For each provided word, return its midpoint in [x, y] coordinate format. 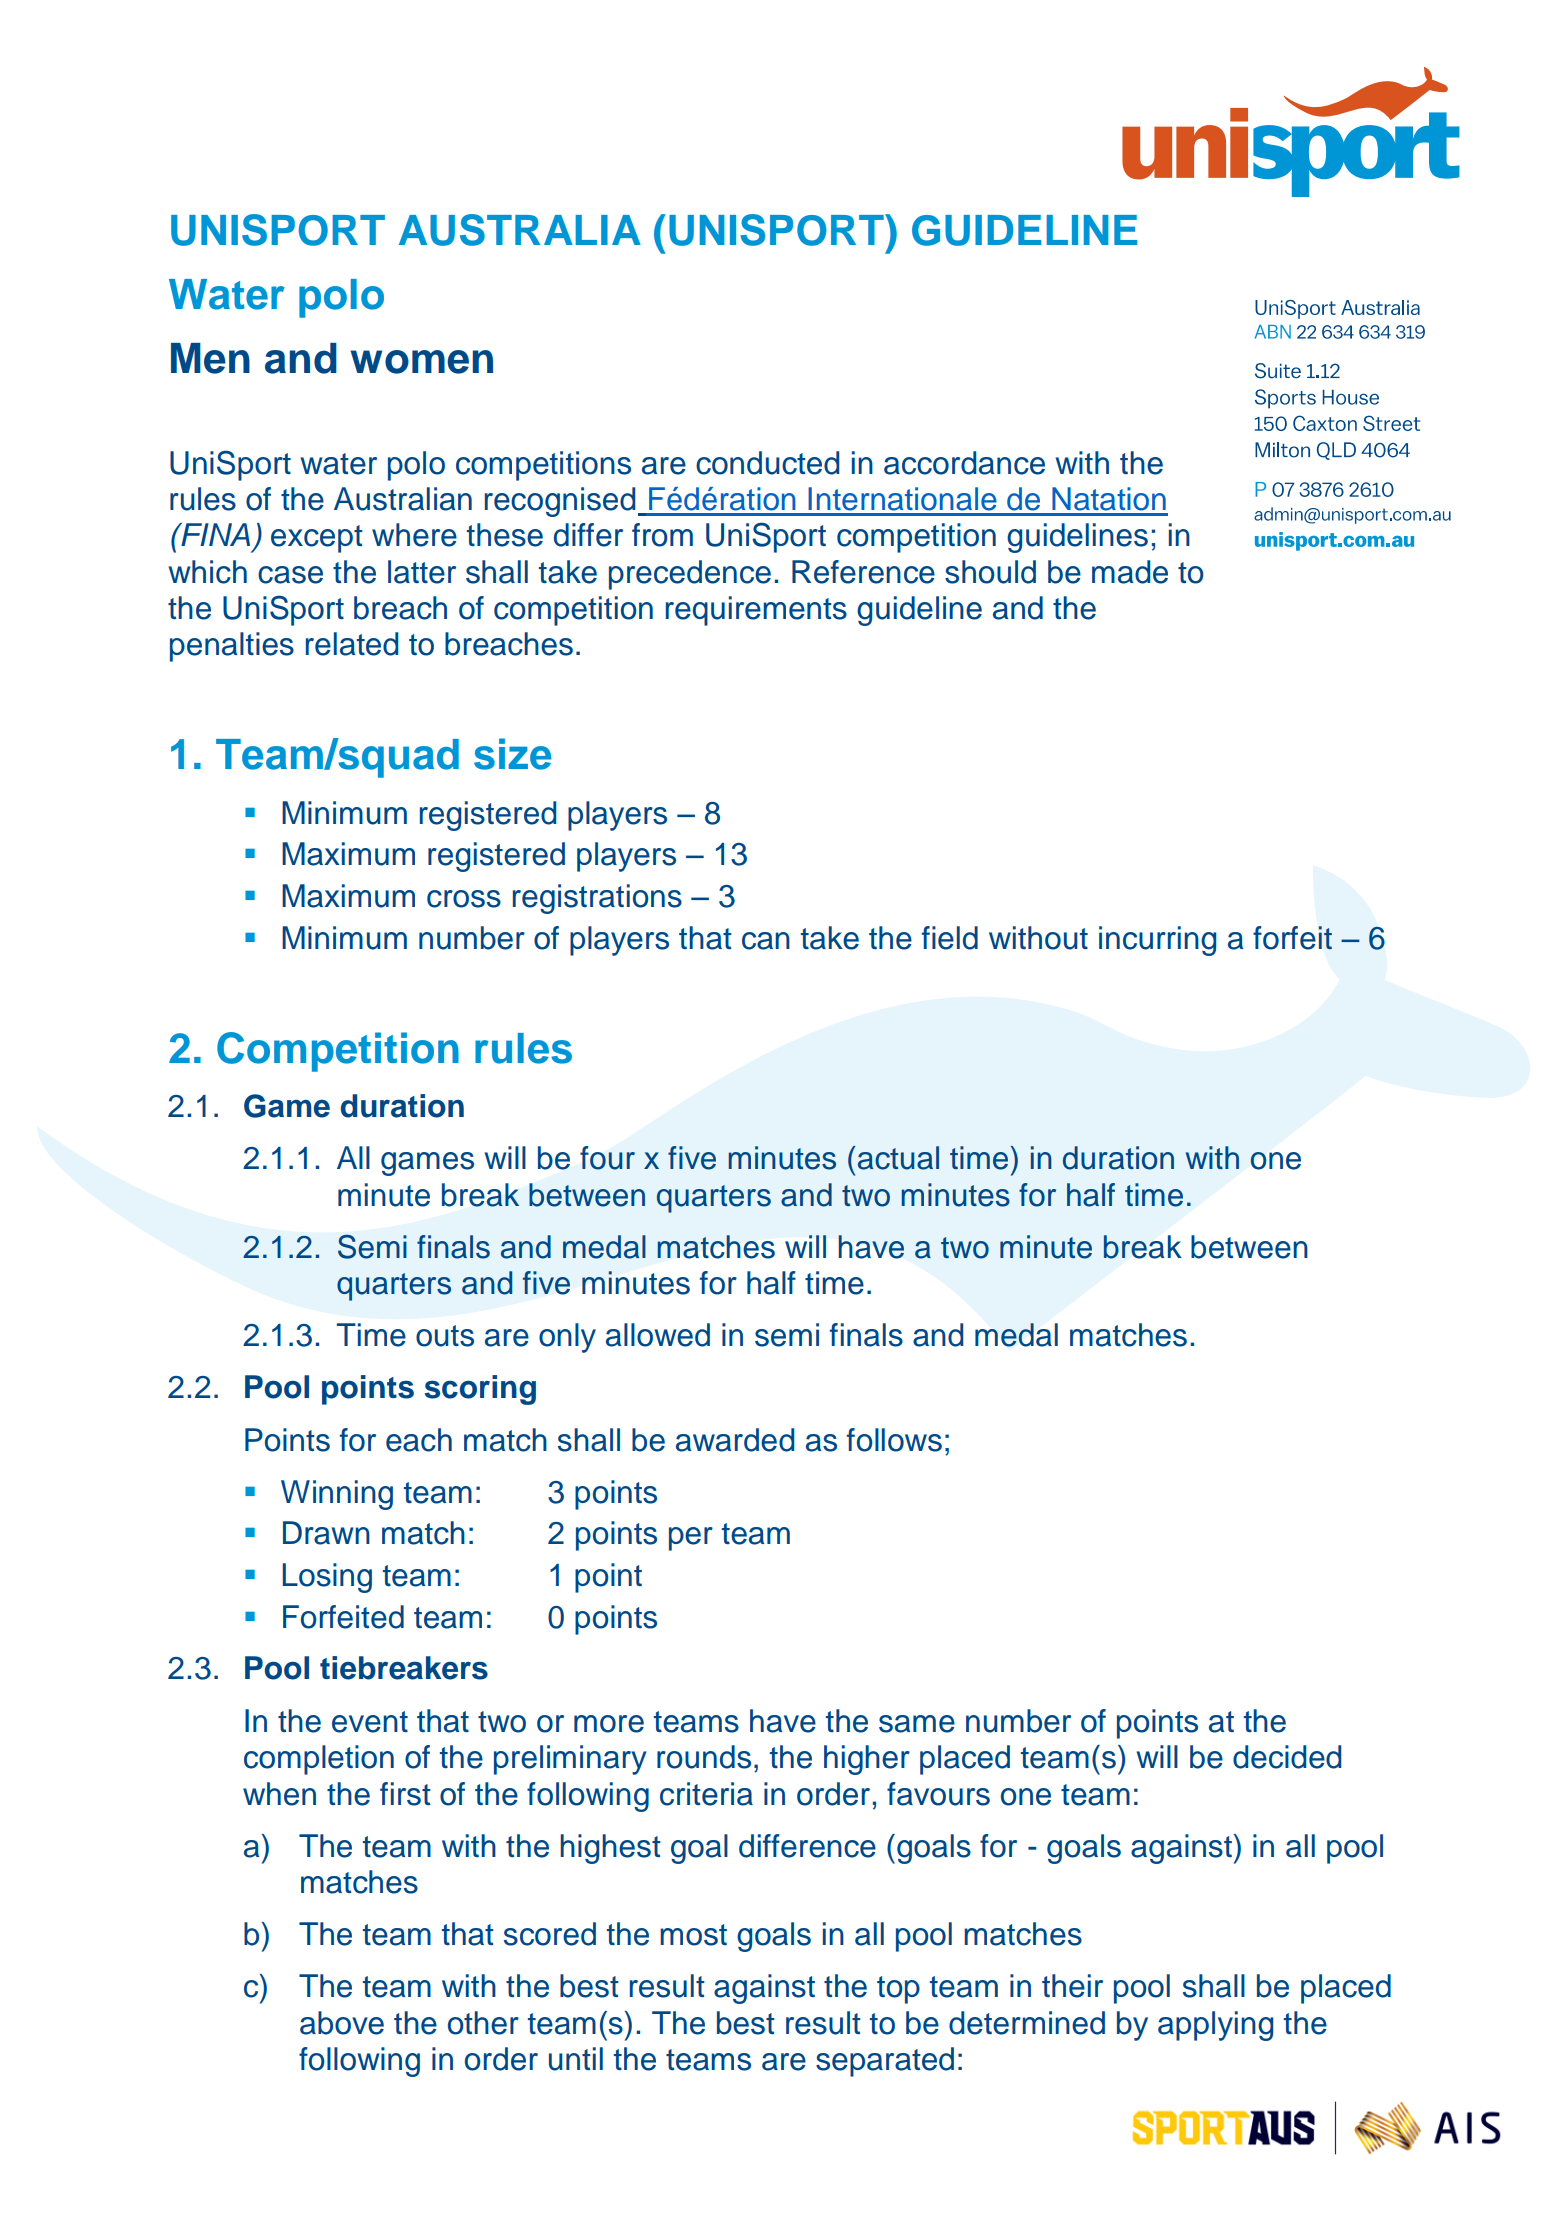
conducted [768, 463]
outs [445, 1336]
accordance [964, 463]
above [342, 2023]
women [421, 362]
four [607, 1158]
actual [898, 1158]
